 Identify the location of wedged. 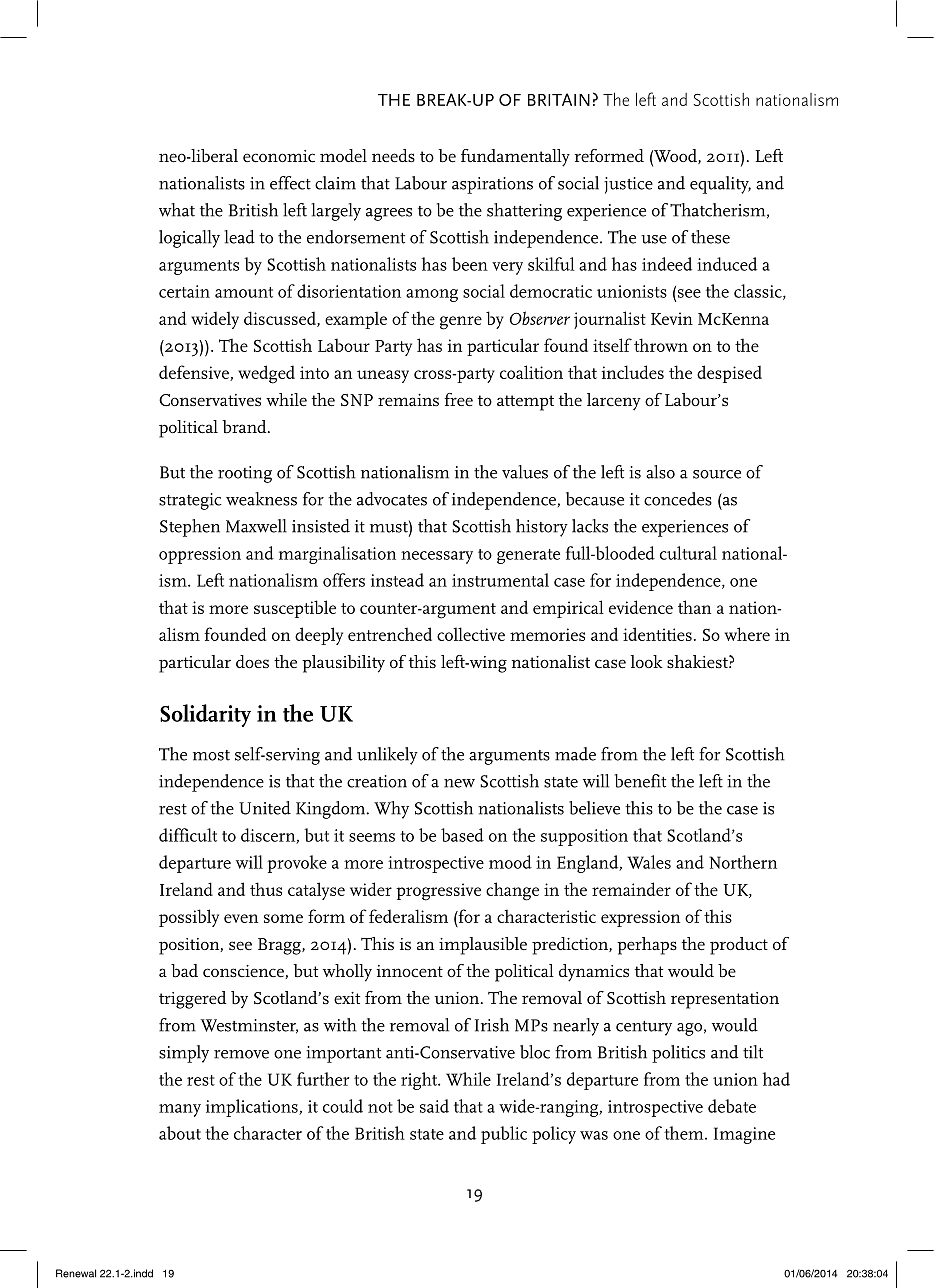
(266, 374).
